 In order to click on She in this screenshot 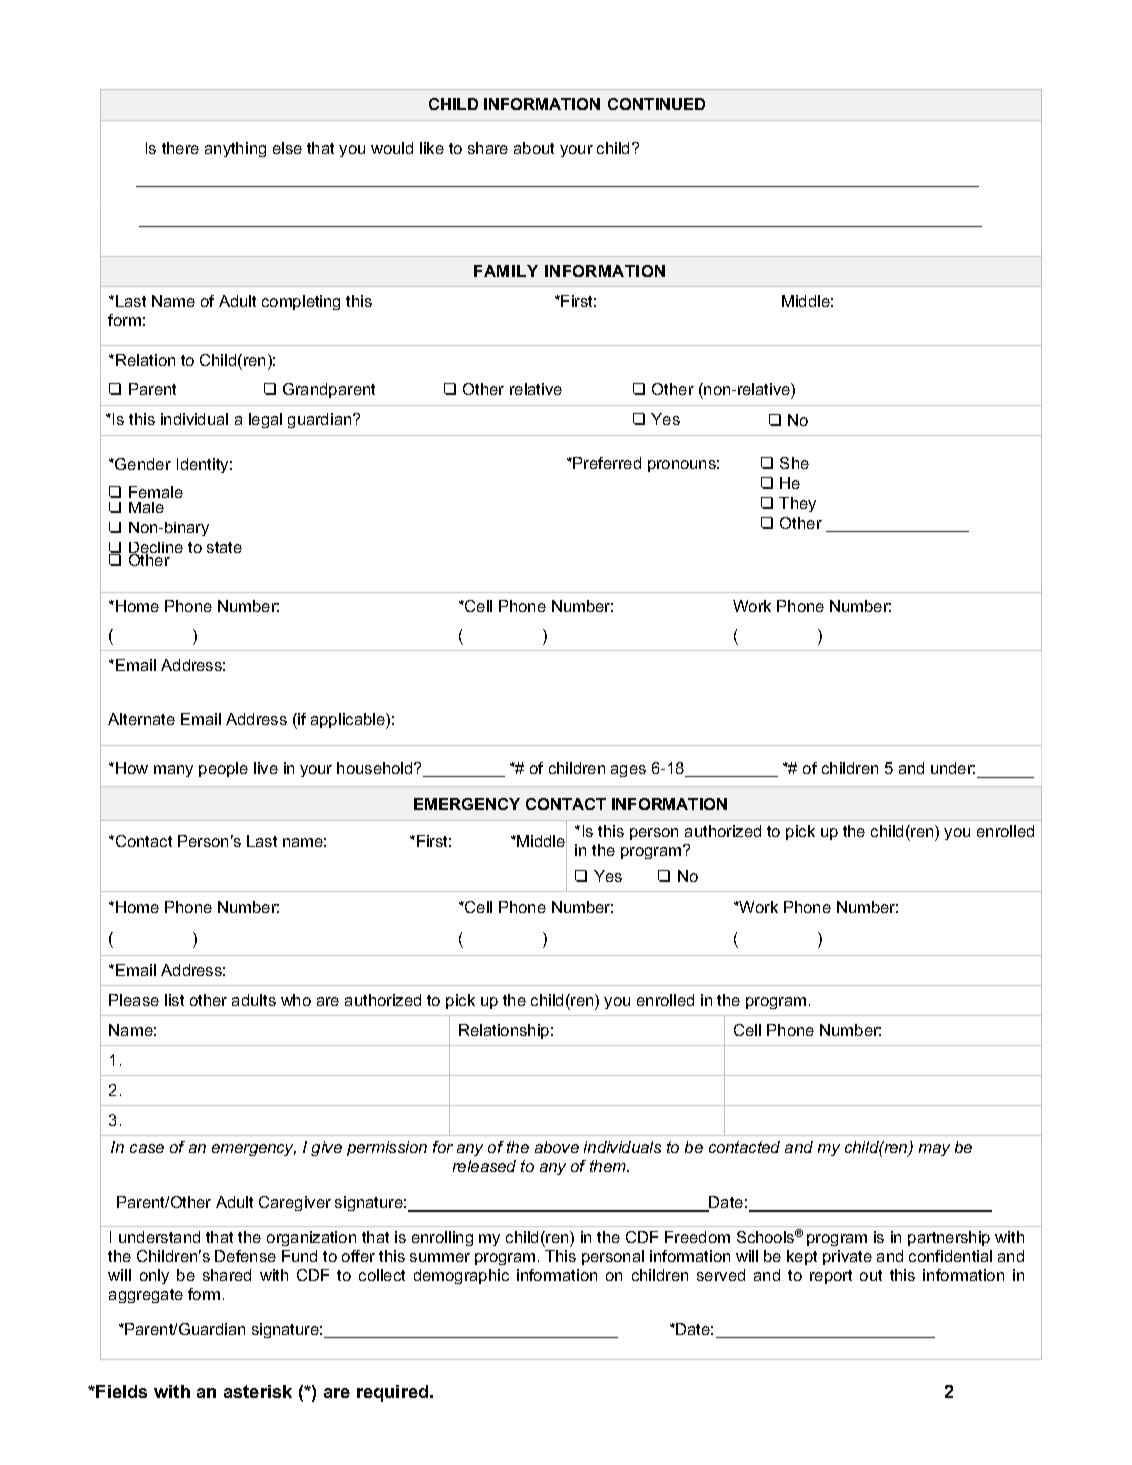, I will do `click(794, 463)`.
